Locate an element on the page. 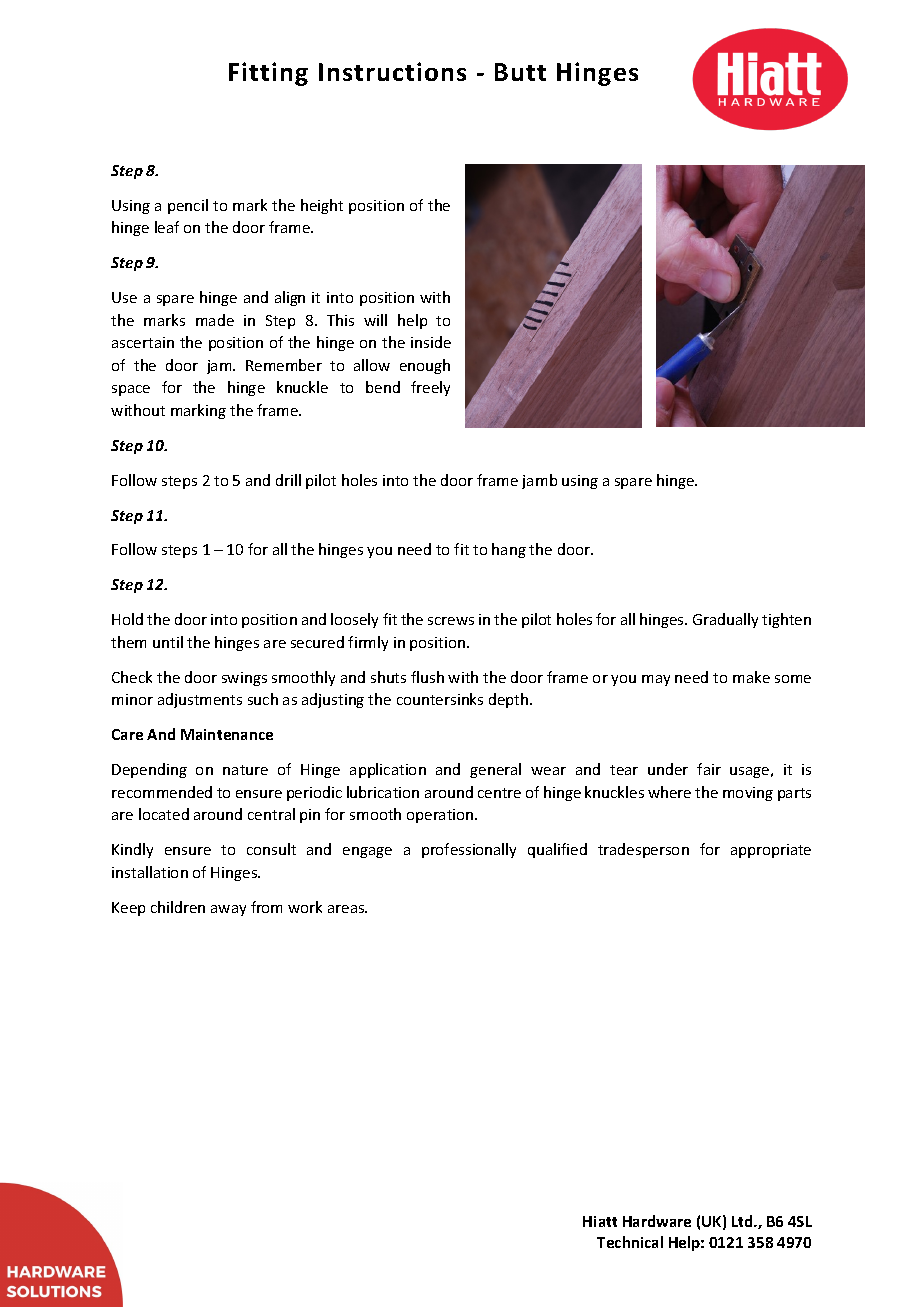 The height and width of the document is (1308, 924). Instructions is located at coordinates (392, 71).
